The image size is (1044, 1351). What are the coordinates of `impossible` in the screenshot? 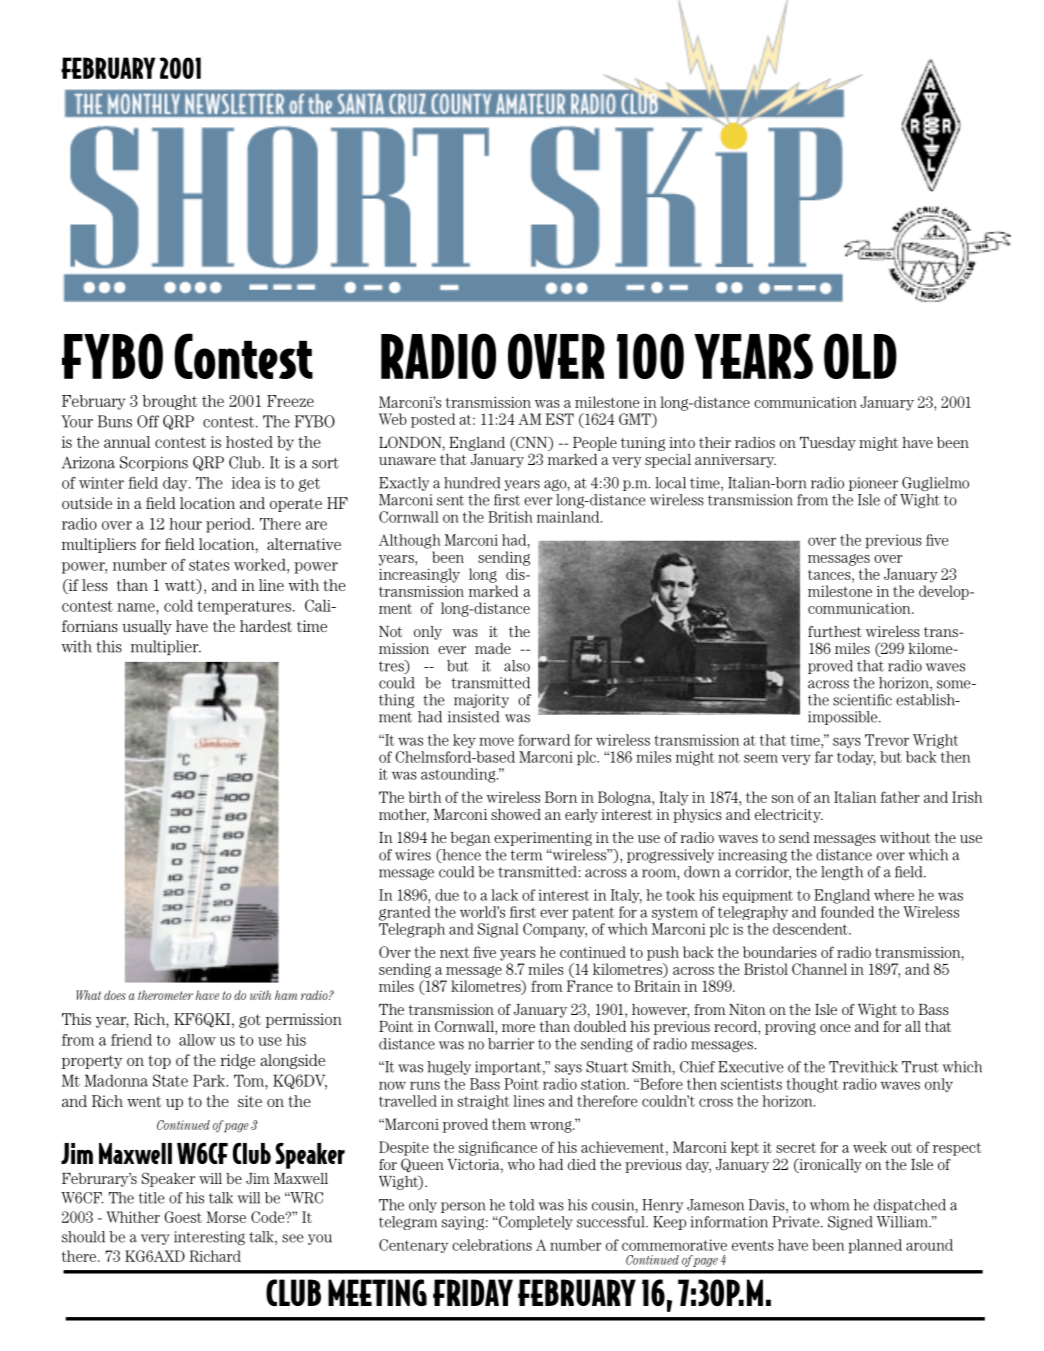 It's located at (844, 718).
